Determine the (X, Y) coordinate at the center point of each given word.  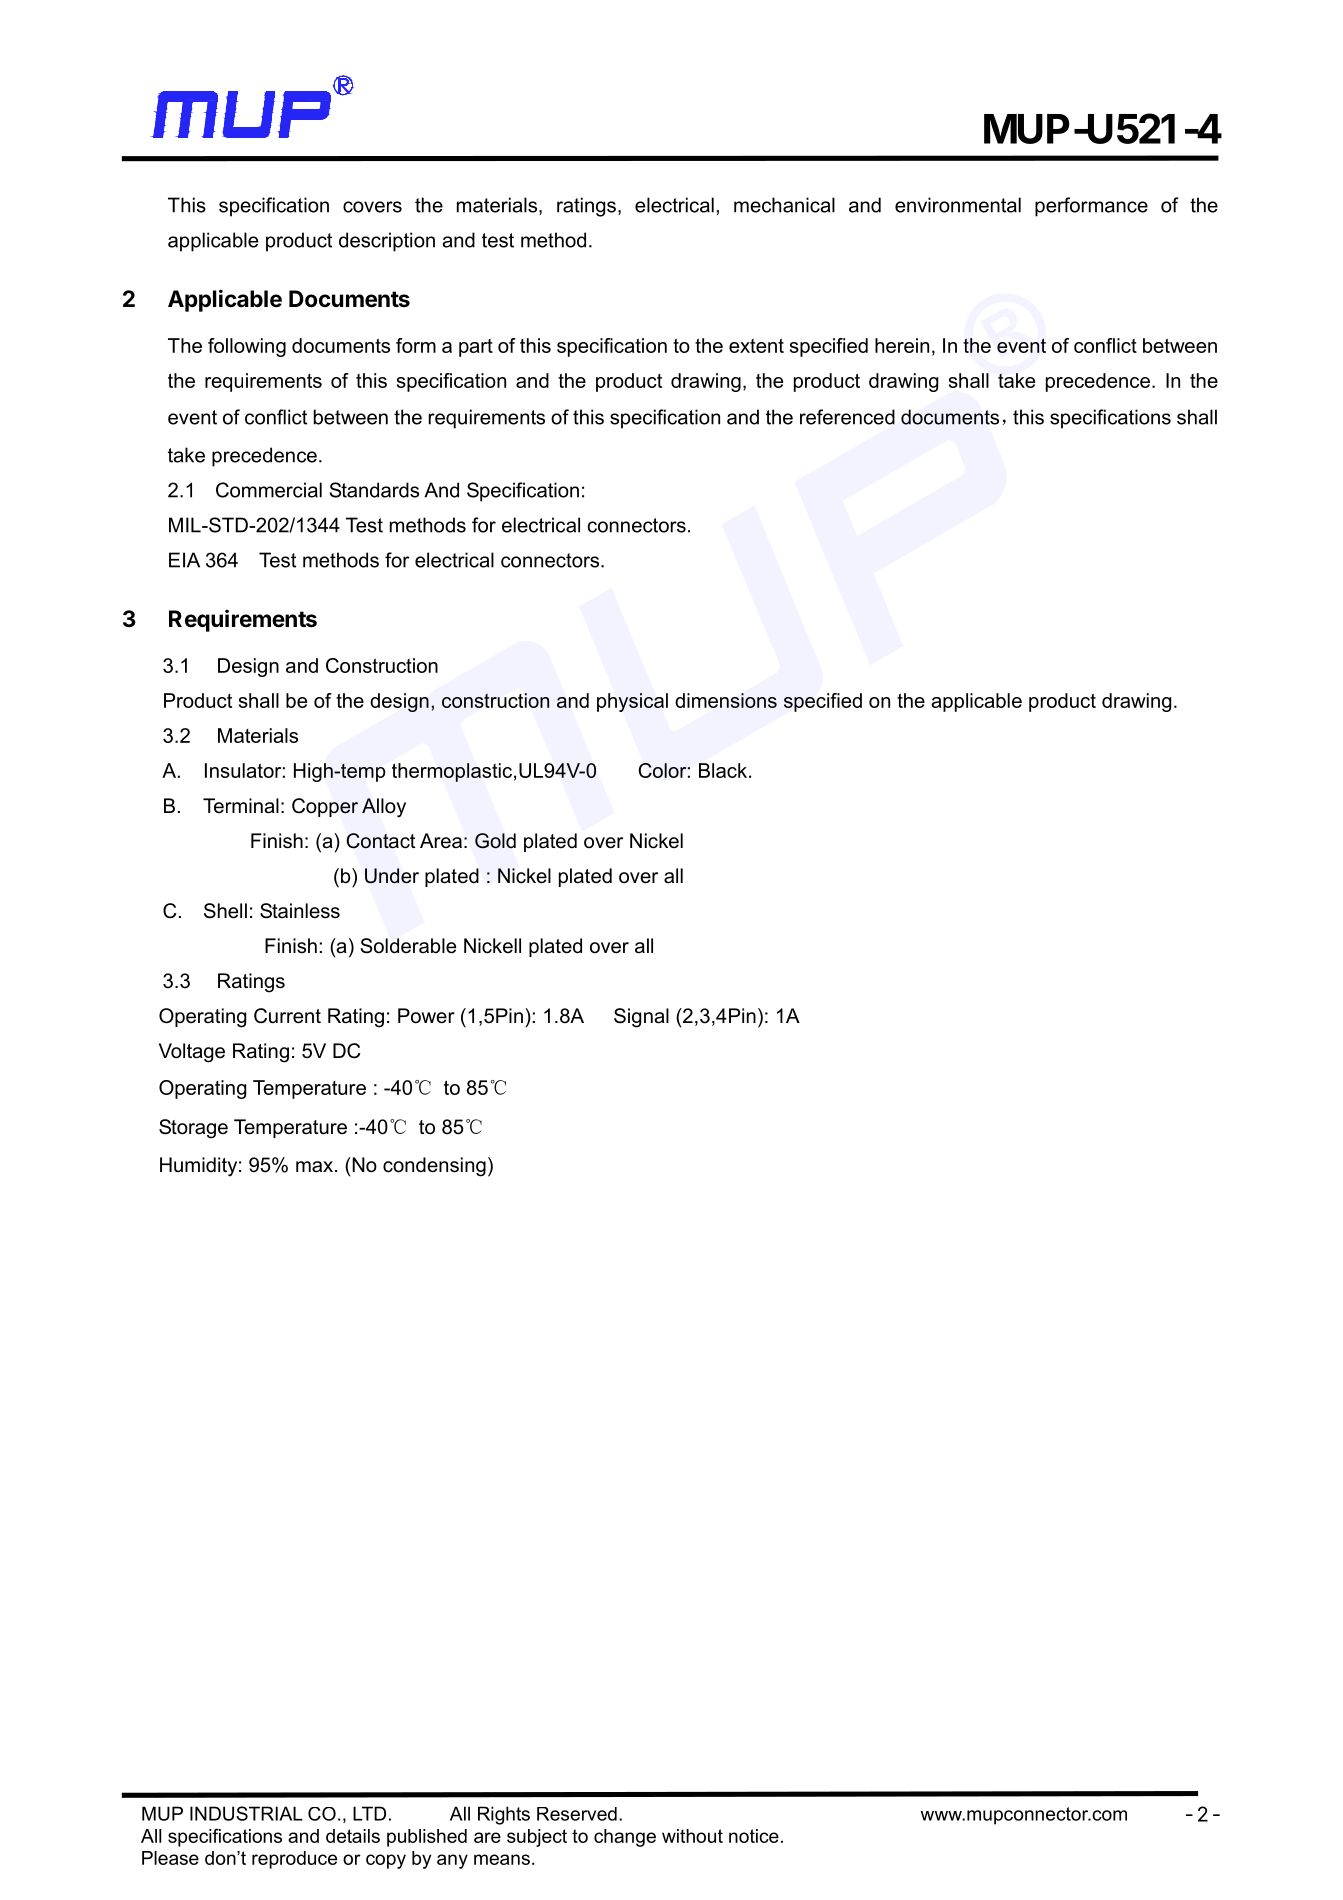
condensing (434, 1167)
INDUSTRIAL (246, 1813)
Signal (641, 1018)
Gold (495, 841)
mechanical (784, 205)
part (476, 348)
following (247, 347)
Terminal (241, 806)
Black (724, 770)
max (316, 1167)
